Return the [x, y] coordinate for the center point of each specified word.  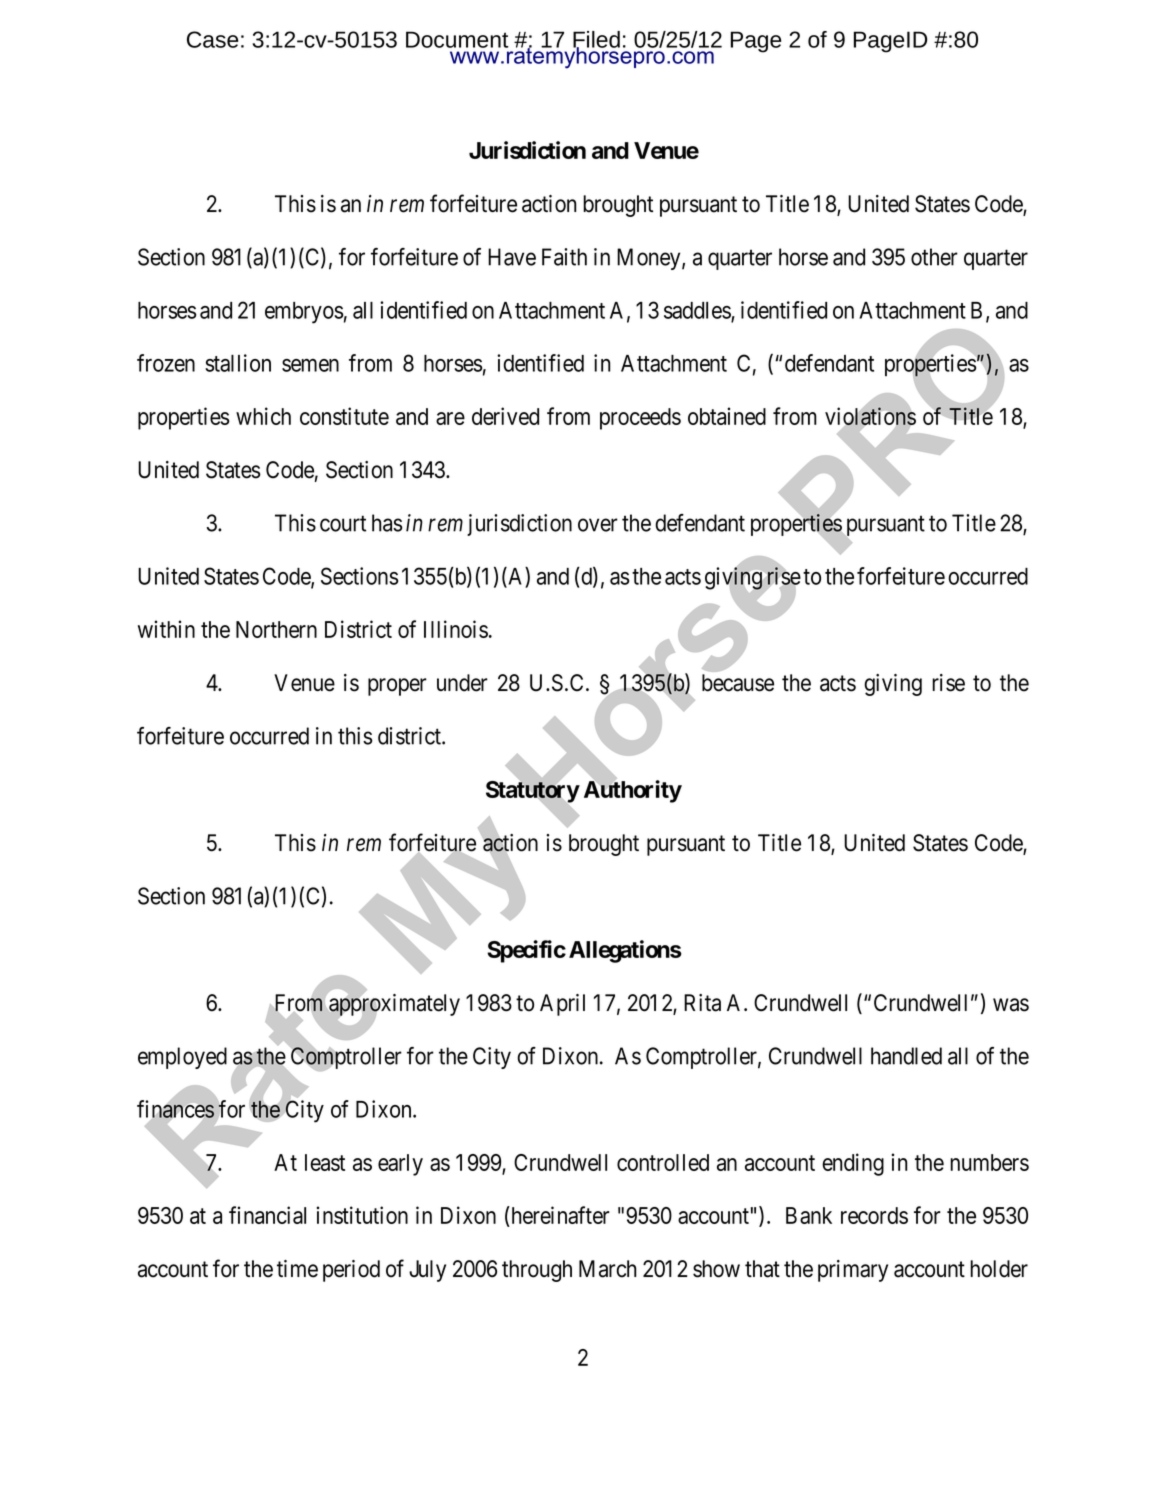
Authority [633, 791]
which [263, 416]
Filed [596, 40]
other [934, 257]
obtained [727, 416]
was [1011, 1005]
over [598, 525]
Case [212, 39]
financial [267, 1215]
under [462, 683]
